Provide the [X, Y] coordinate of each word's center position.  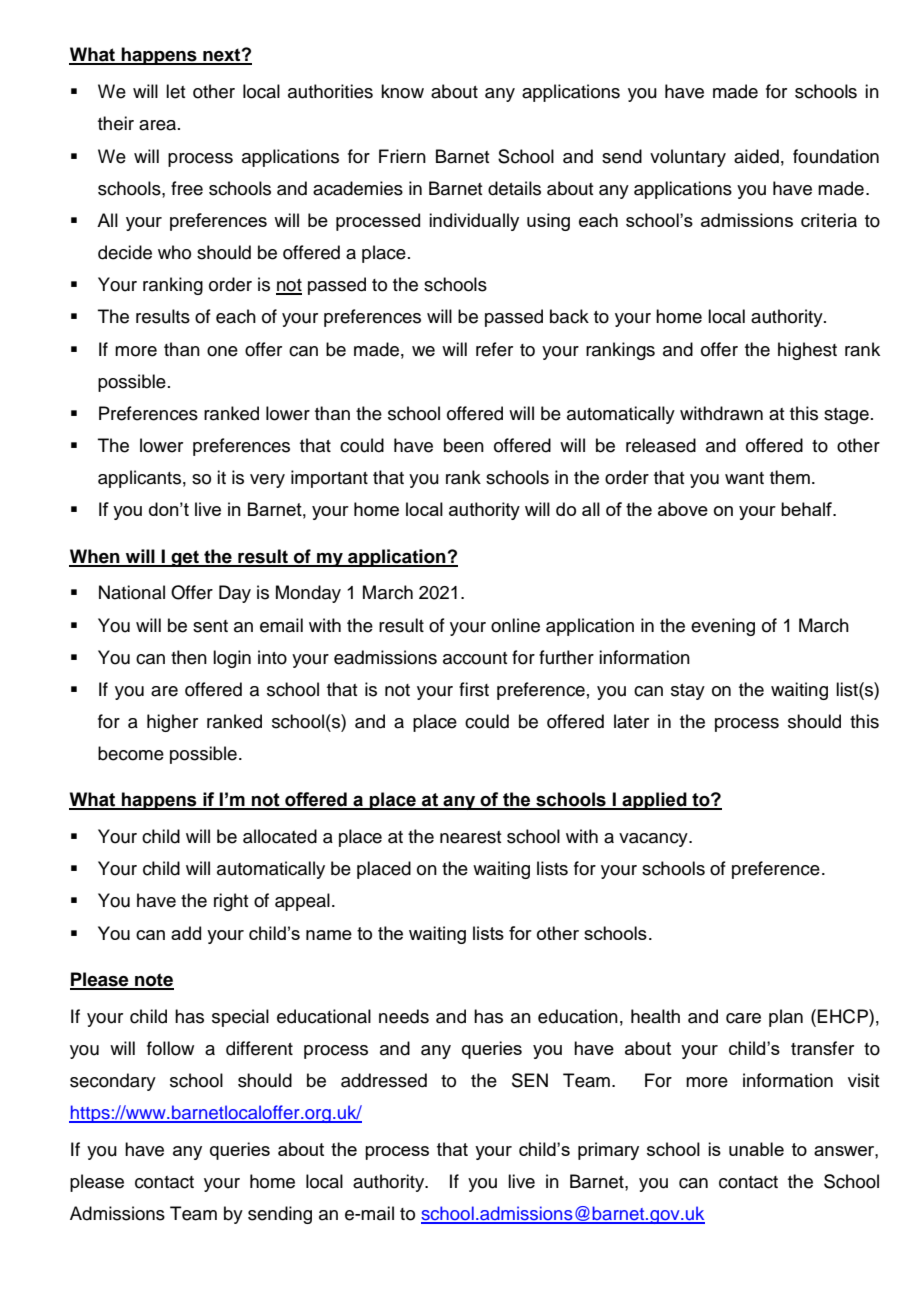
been [464, 445]
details [514, 188]
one [222, 351]
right [231, 902]
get [185, 558]
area [157, 125]
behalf [807, 509]
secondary [113, 1082]
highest [807, 351]
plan [786, 1018]
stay [688, 692]
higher [172, 723]
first [474, 689]
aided [756, 156]
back [569, 316]
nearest [470, 837]
